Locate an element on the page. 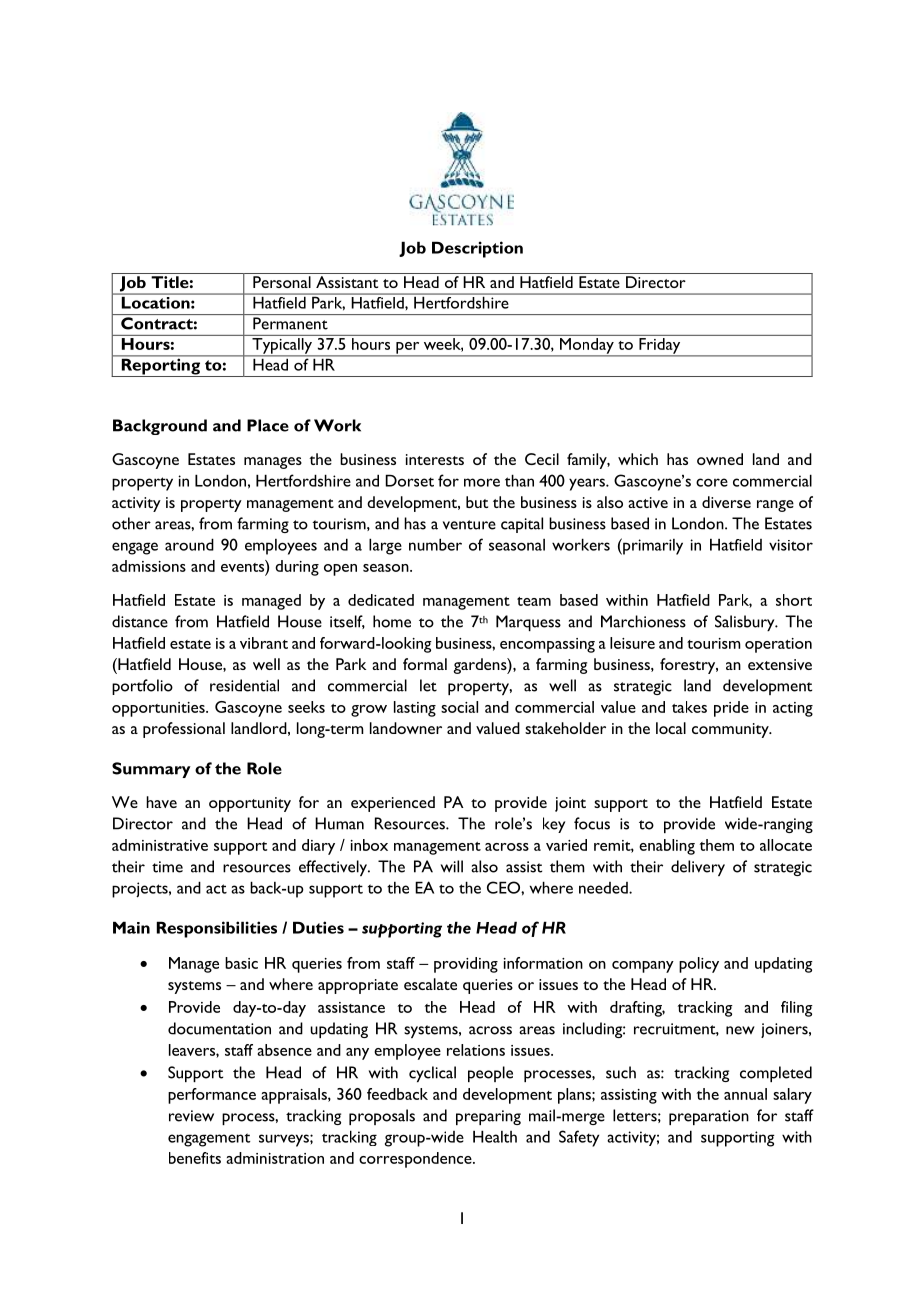 The height and width of the document is (1308, 924). Description is located at coordinates (477, 249).
